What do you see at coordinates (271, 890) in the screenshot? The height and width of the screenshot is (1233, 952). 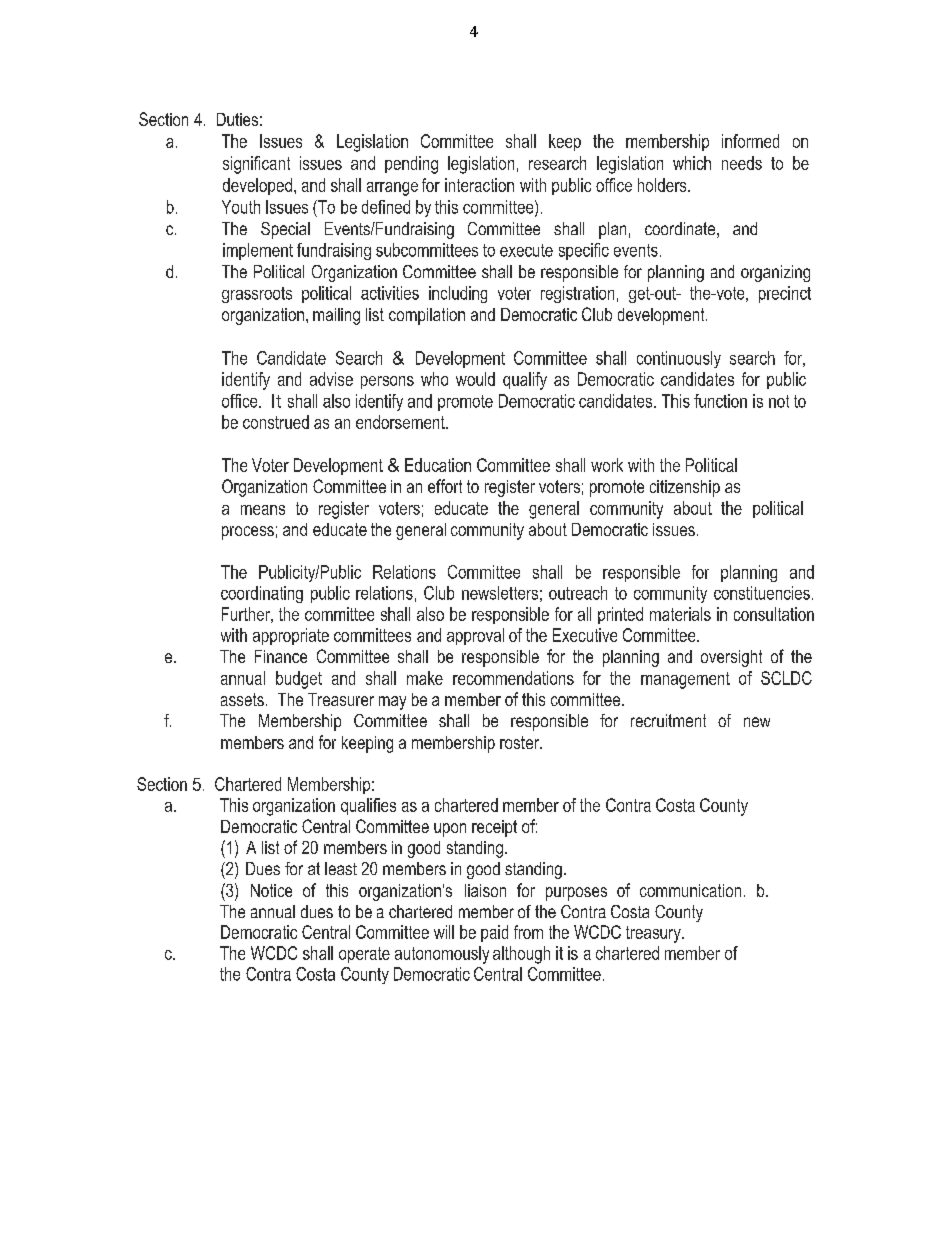 I see `Notice` at bounding box center [271, 890].
